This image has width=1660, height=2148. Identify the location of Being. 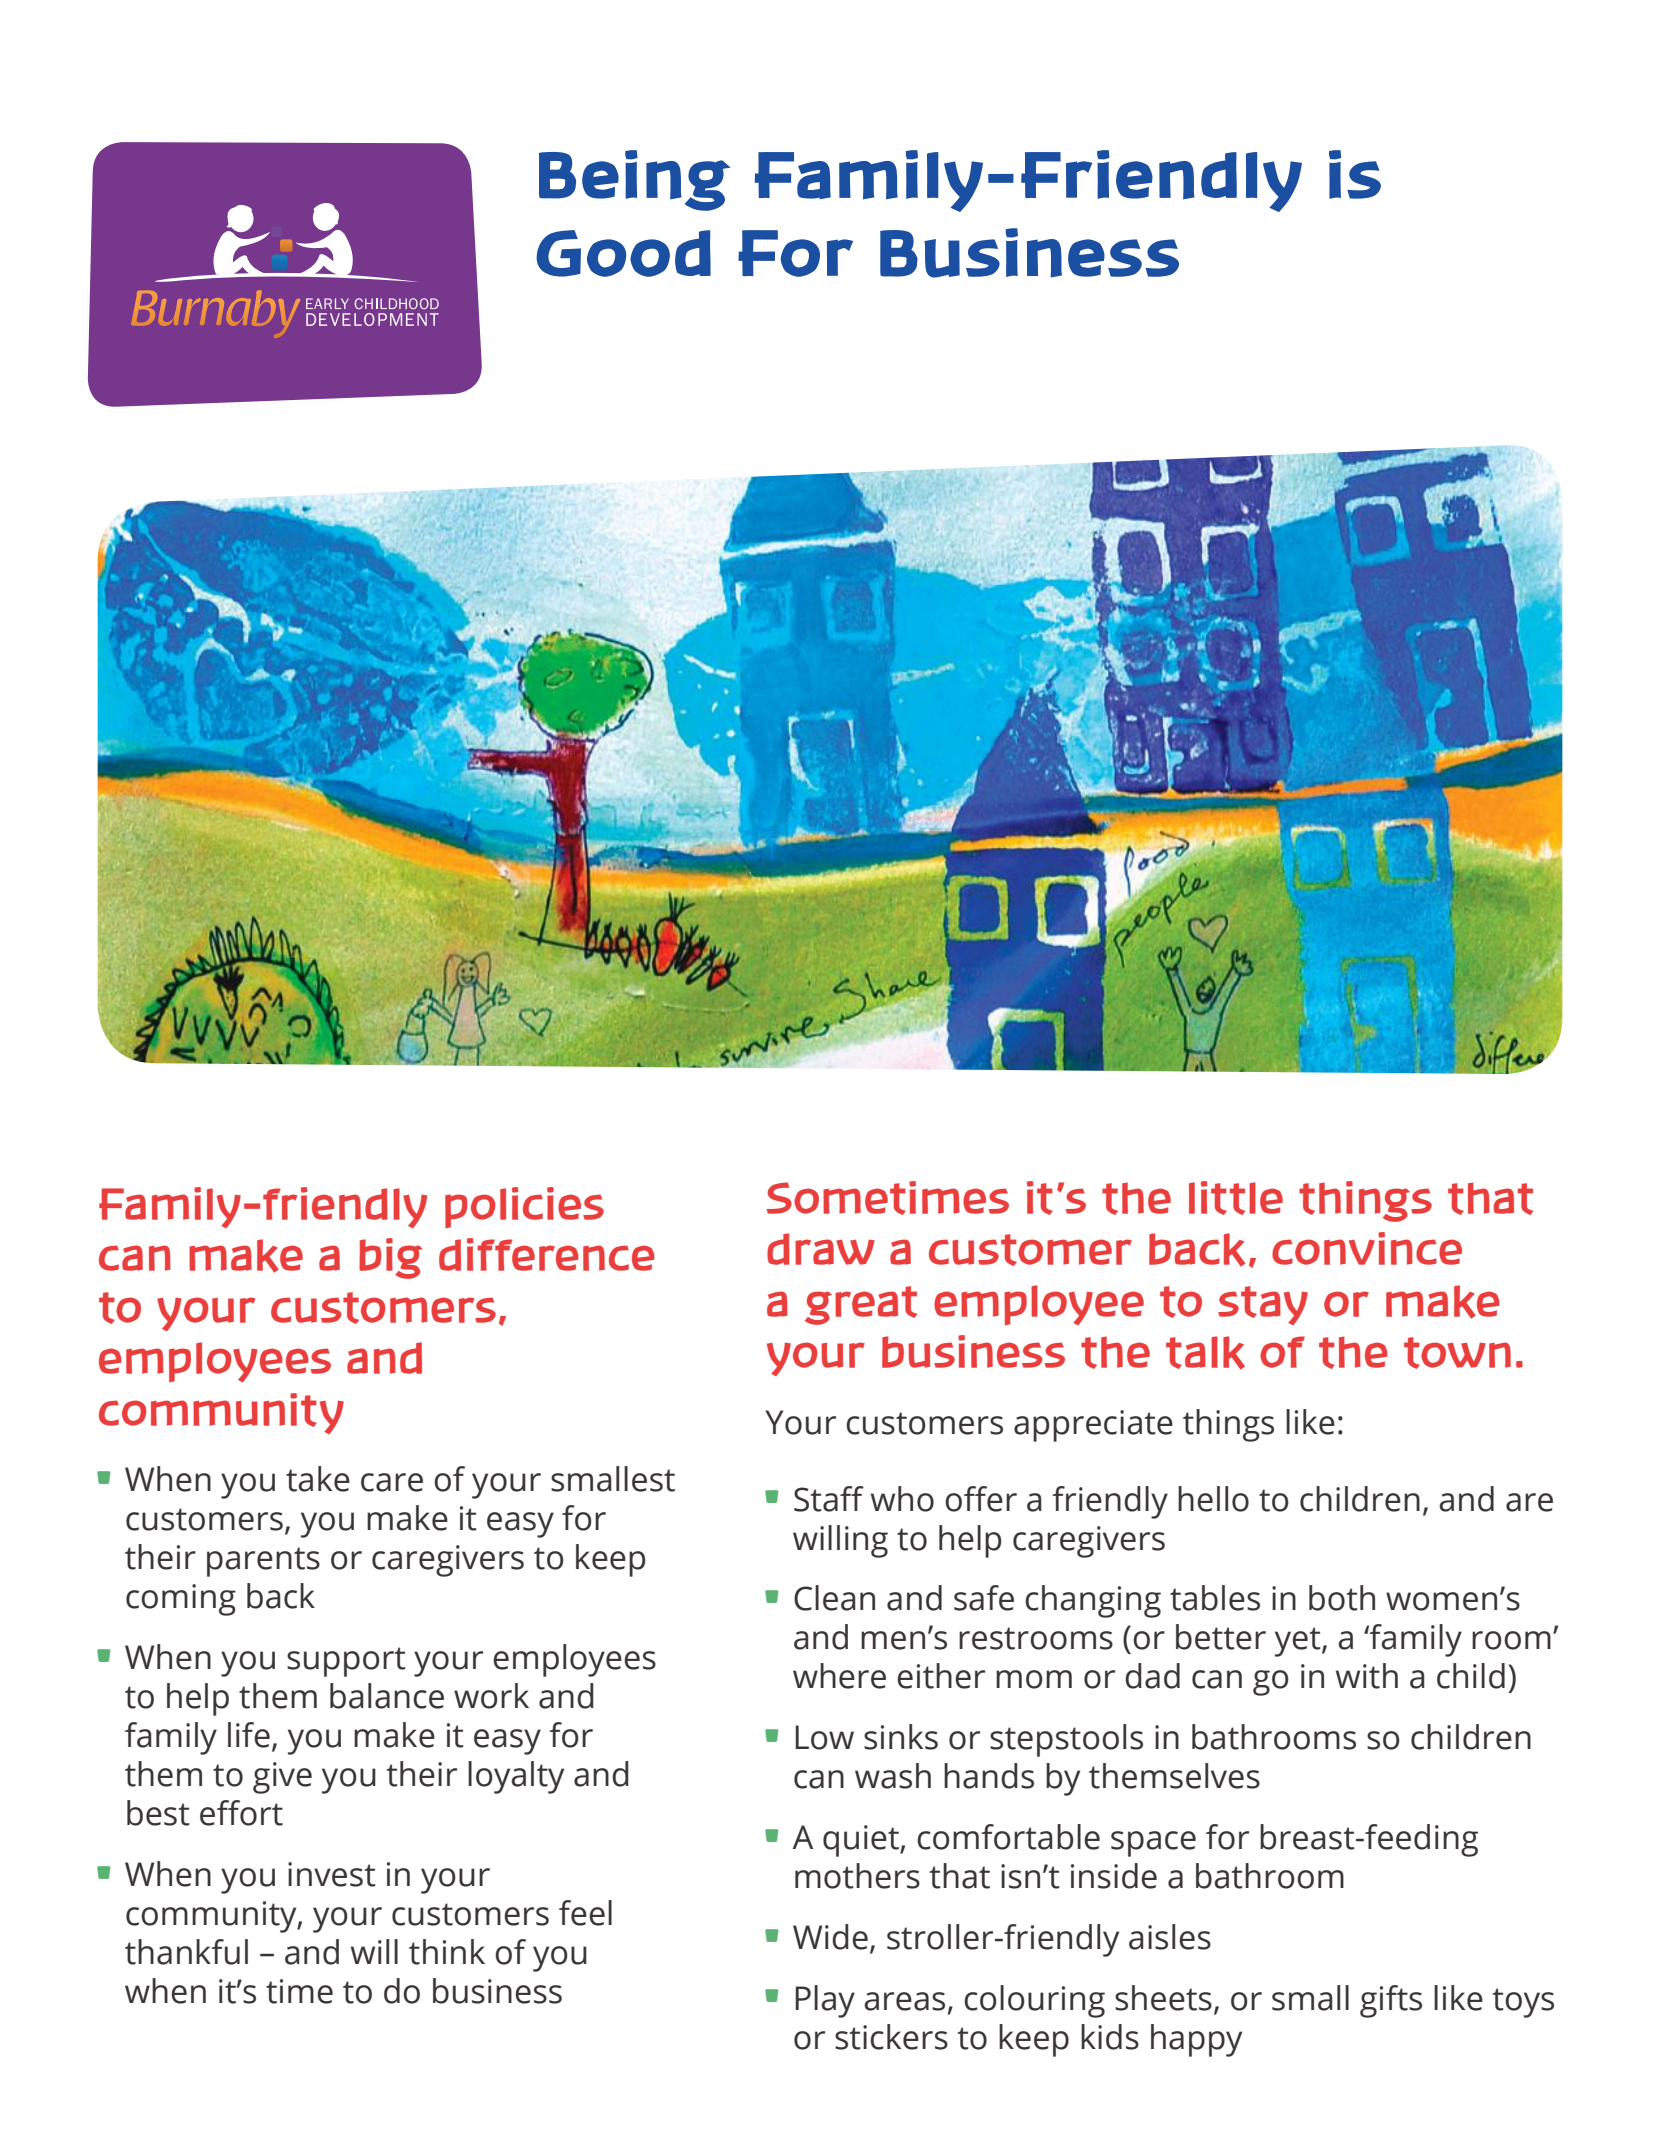
(634, 180).
